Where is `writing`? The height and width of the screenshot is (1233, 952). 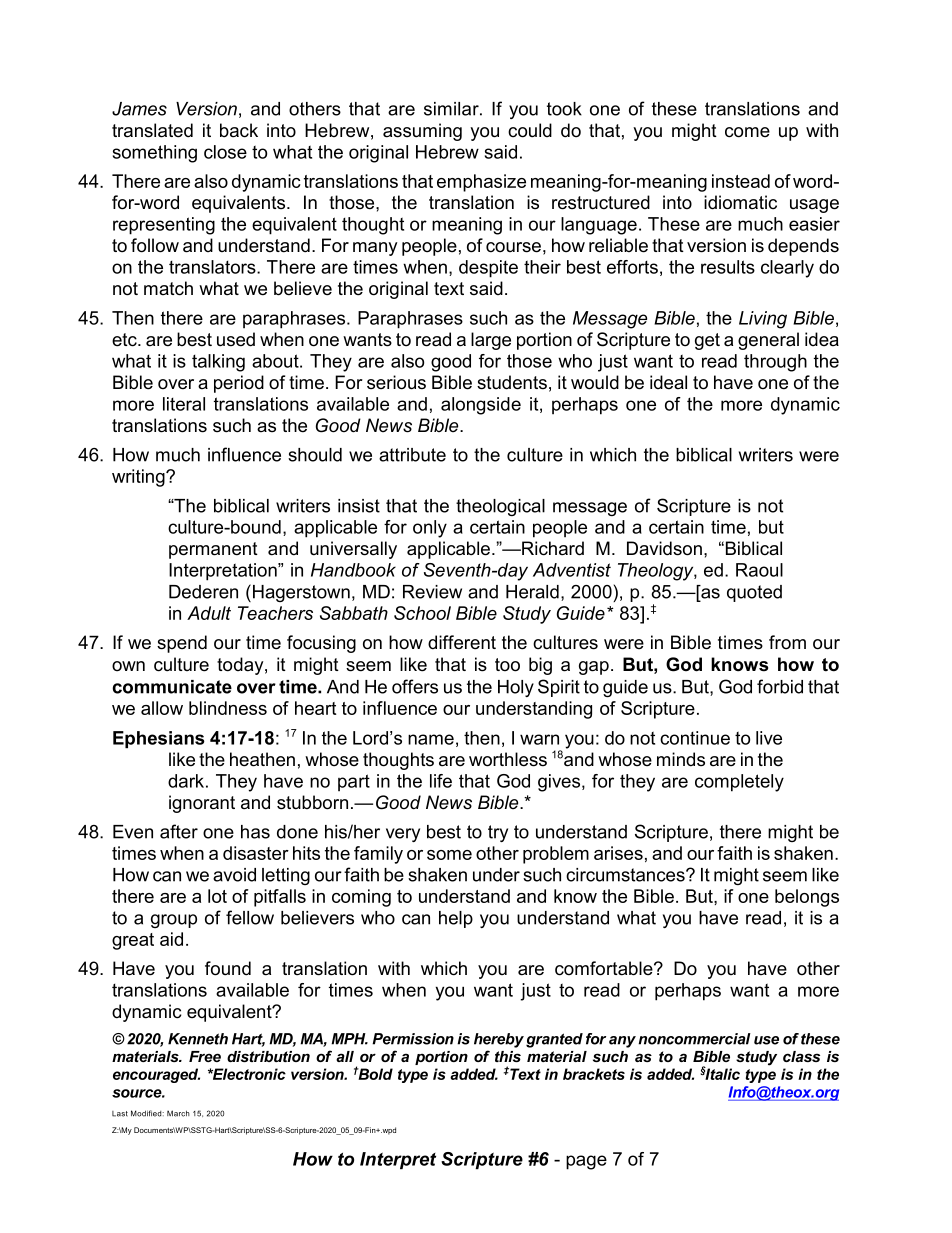 writing is located at coordinates (139, 478).
